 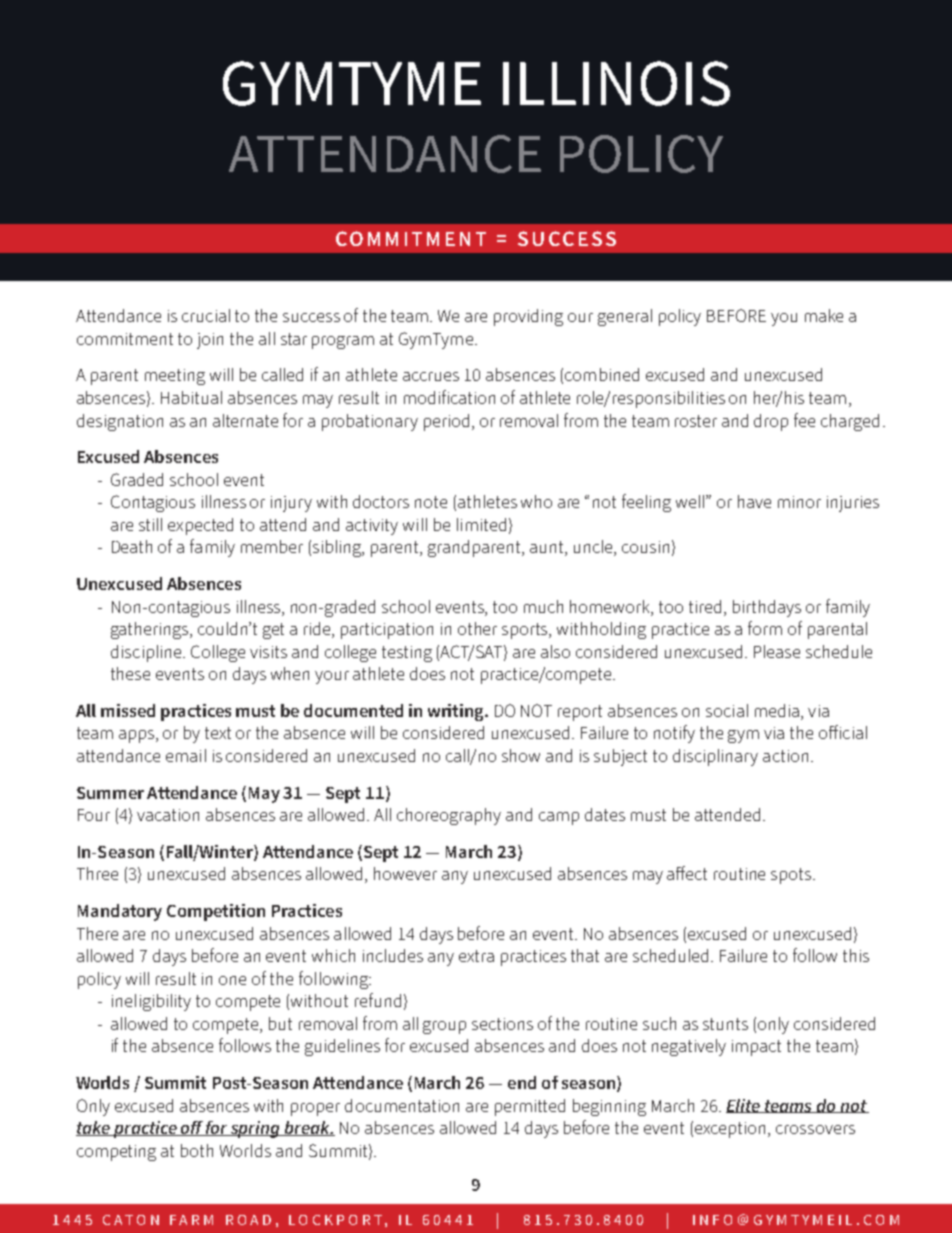 What do you see at coordinates (216, 912) in the screenshot?
I see `Competition` at bounding box center [216, 912].
